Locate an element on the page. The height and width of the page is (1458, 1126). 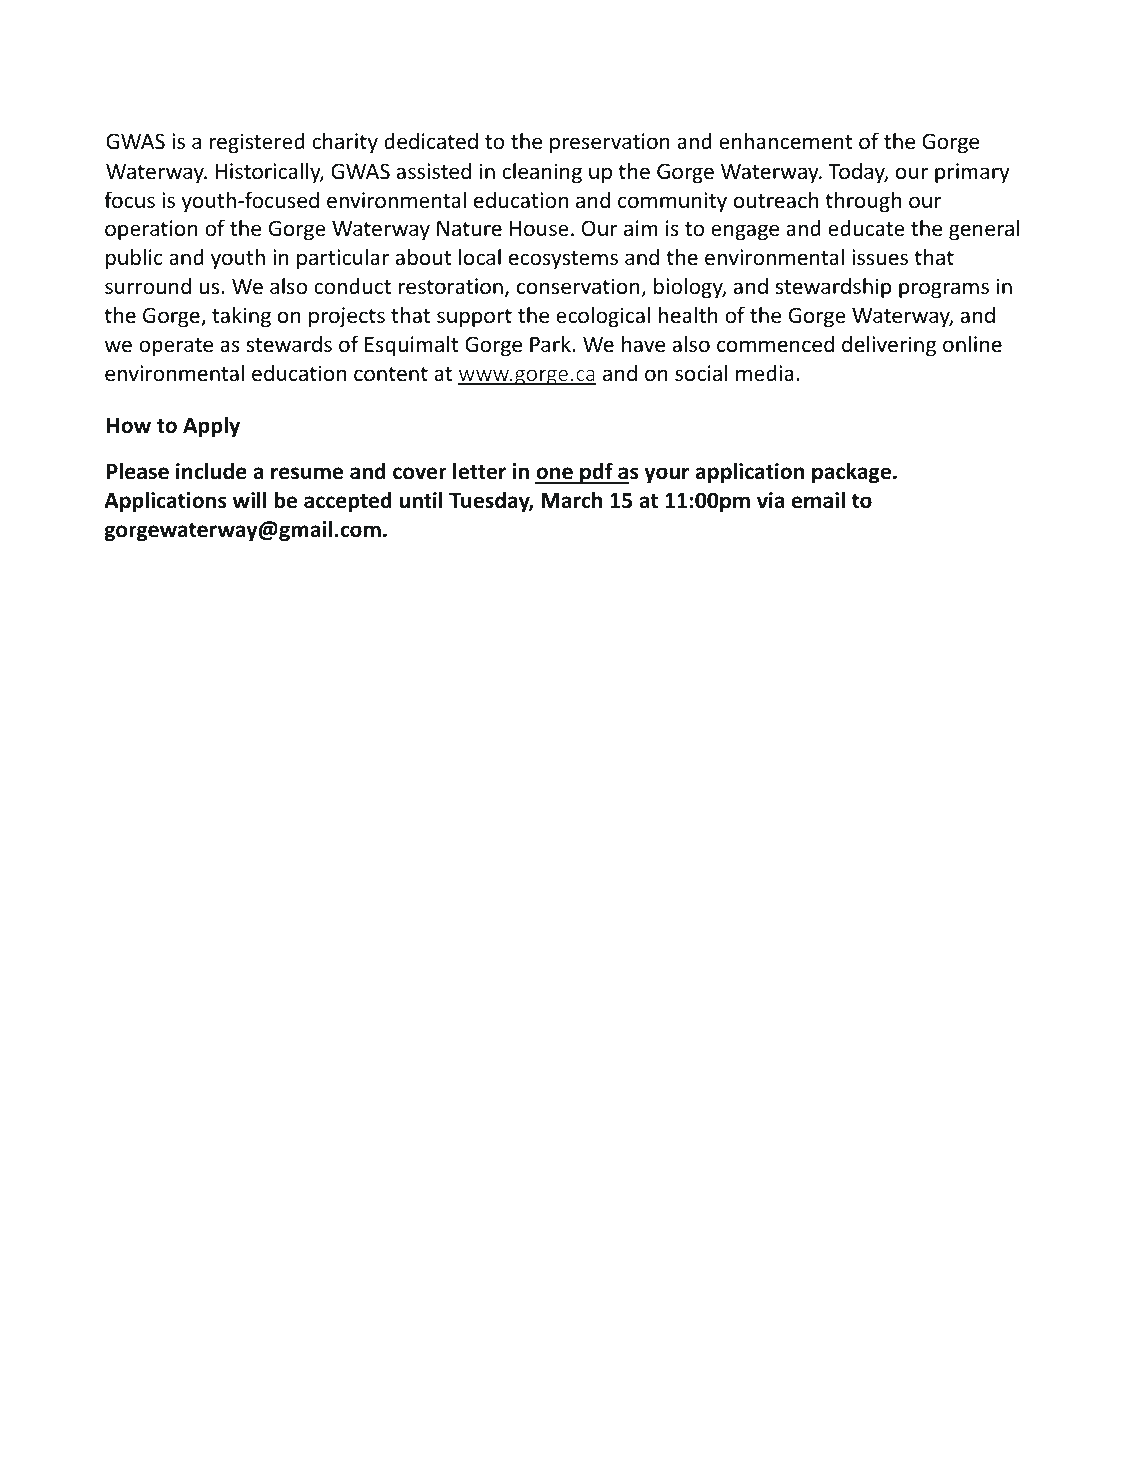
delivering is located at coordinates (889, 346).
